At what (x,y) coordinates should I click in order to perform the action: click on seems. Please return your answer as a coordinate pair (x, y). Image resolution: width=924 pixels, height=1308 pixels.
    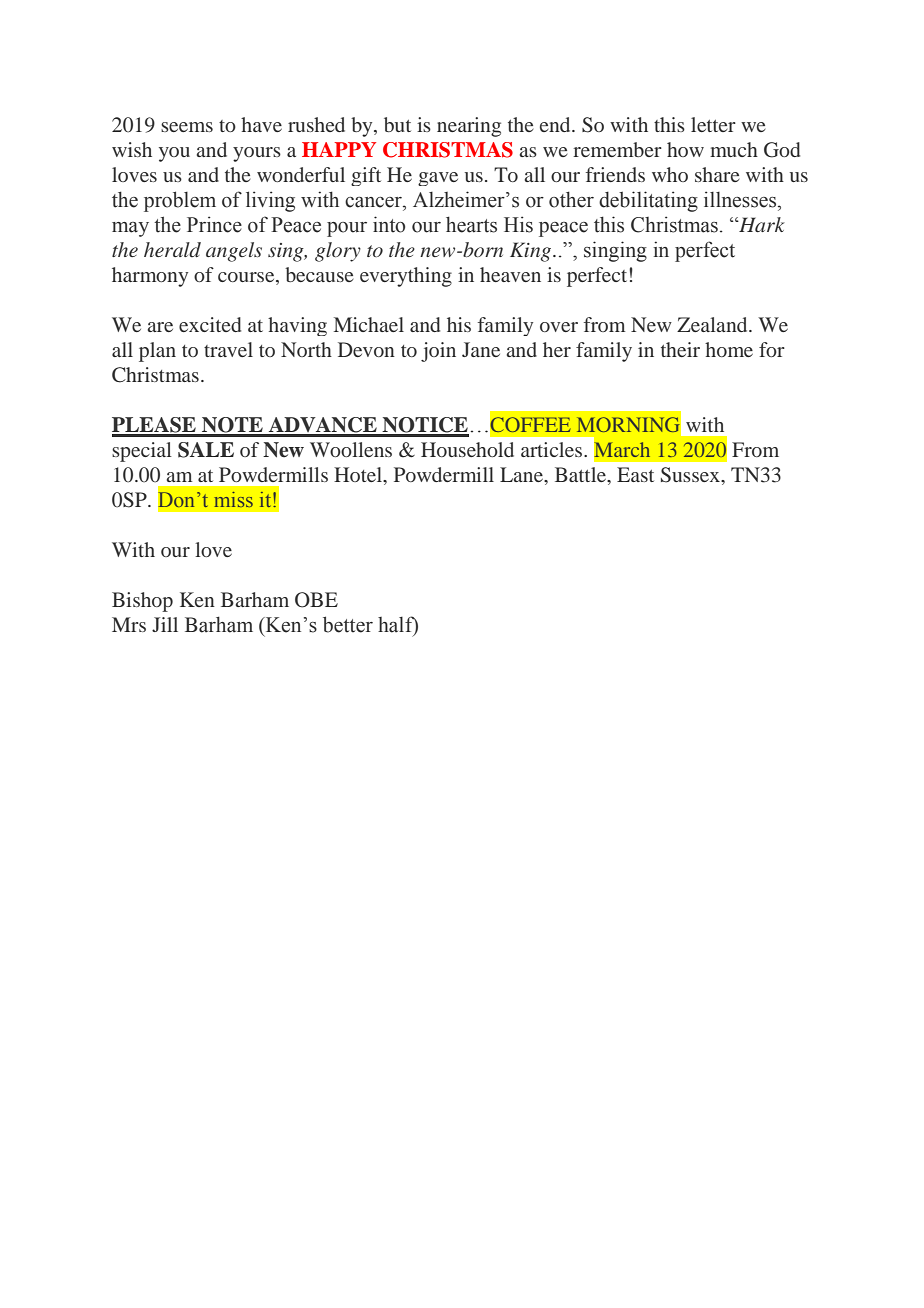
    Looking at the image, I should click on (187, 127).
